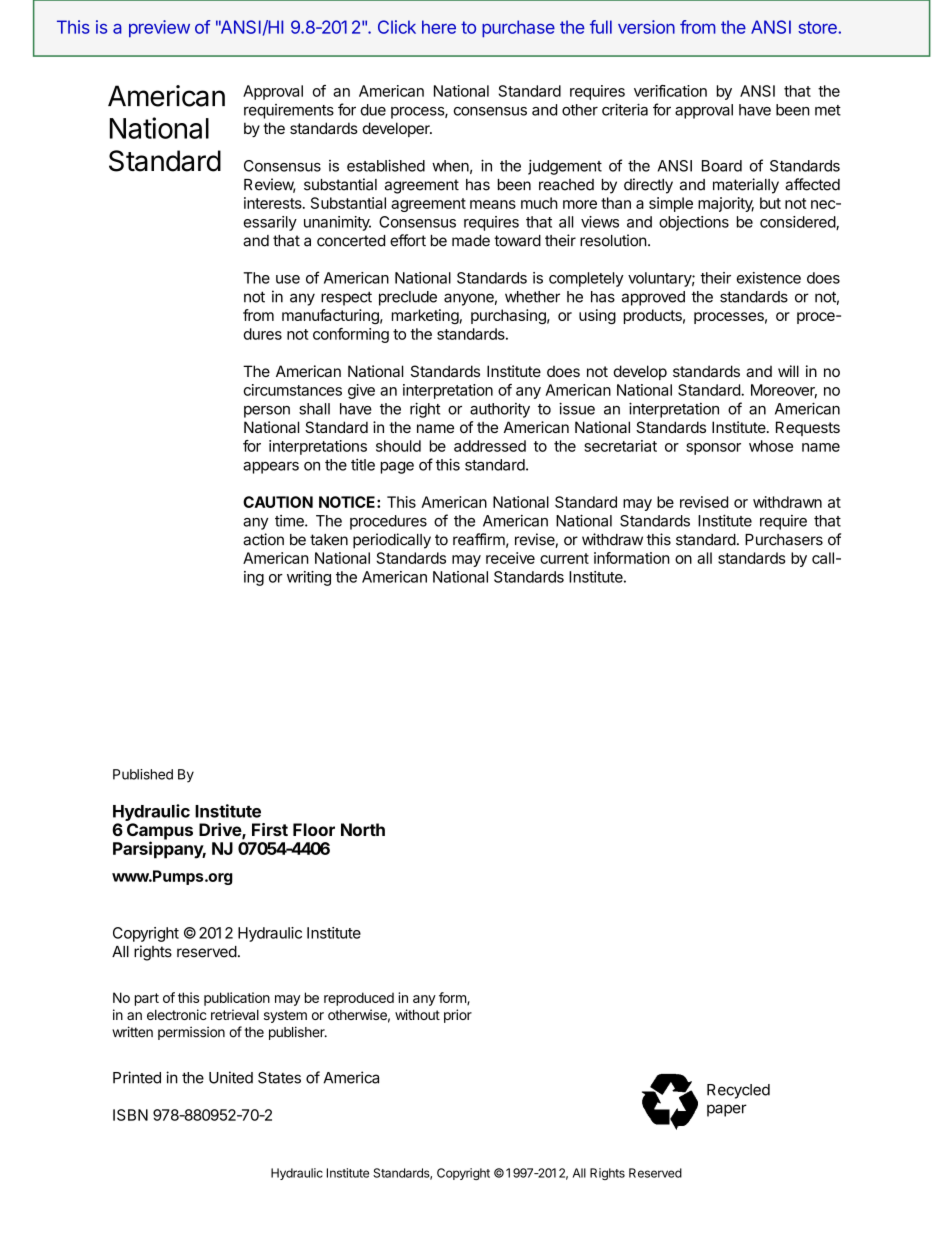 The height and width of the page is (1233, 952). What do you see at coordinates (670, 91) in the page?
I see `verification` at bounding box center [670, 91].
